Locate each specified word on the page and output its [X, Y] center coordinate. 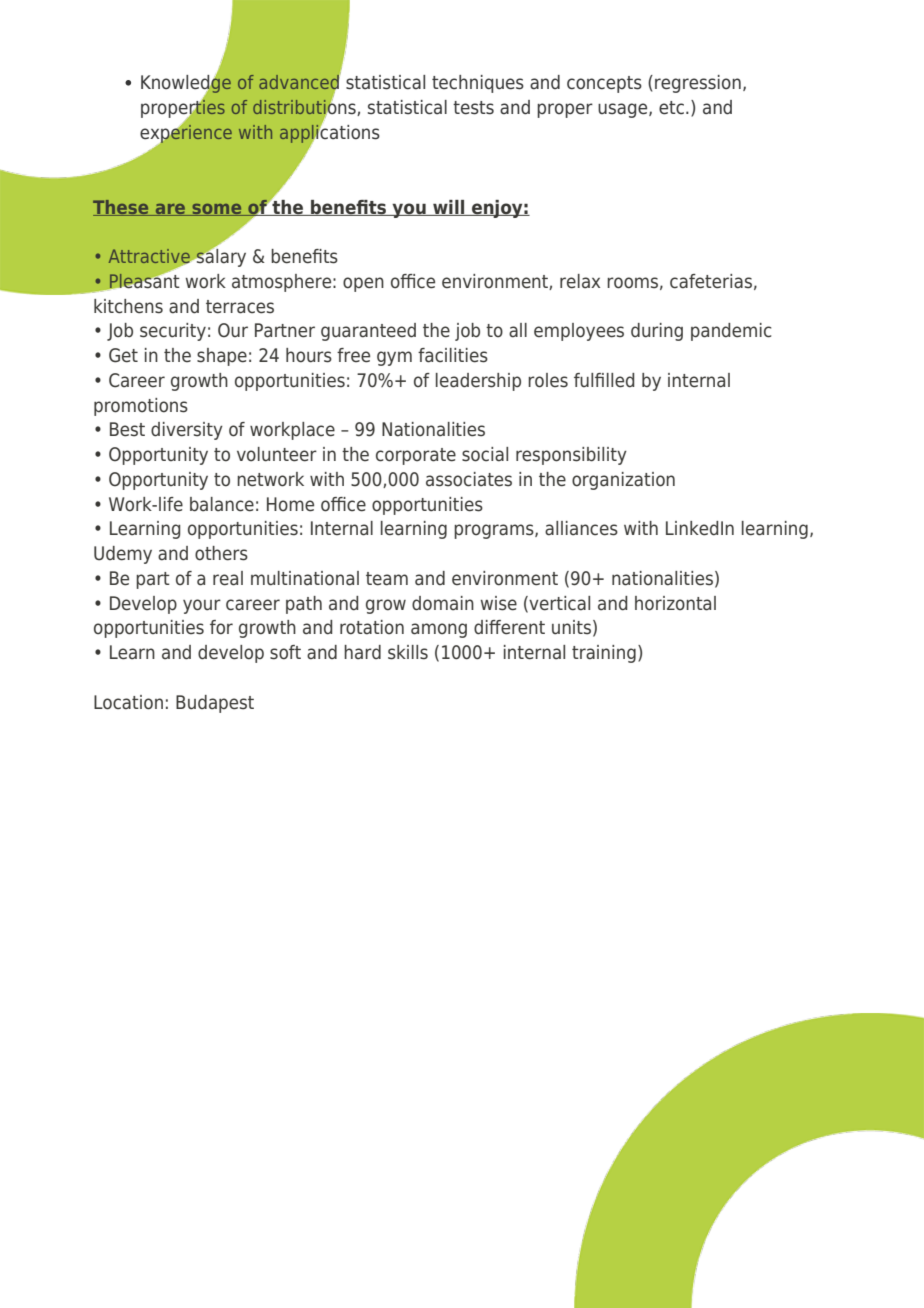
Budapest [215, 704]
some [217, 210]
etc [671, 108]
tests [473, 108]
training [604, 654]
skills [408, 652]
